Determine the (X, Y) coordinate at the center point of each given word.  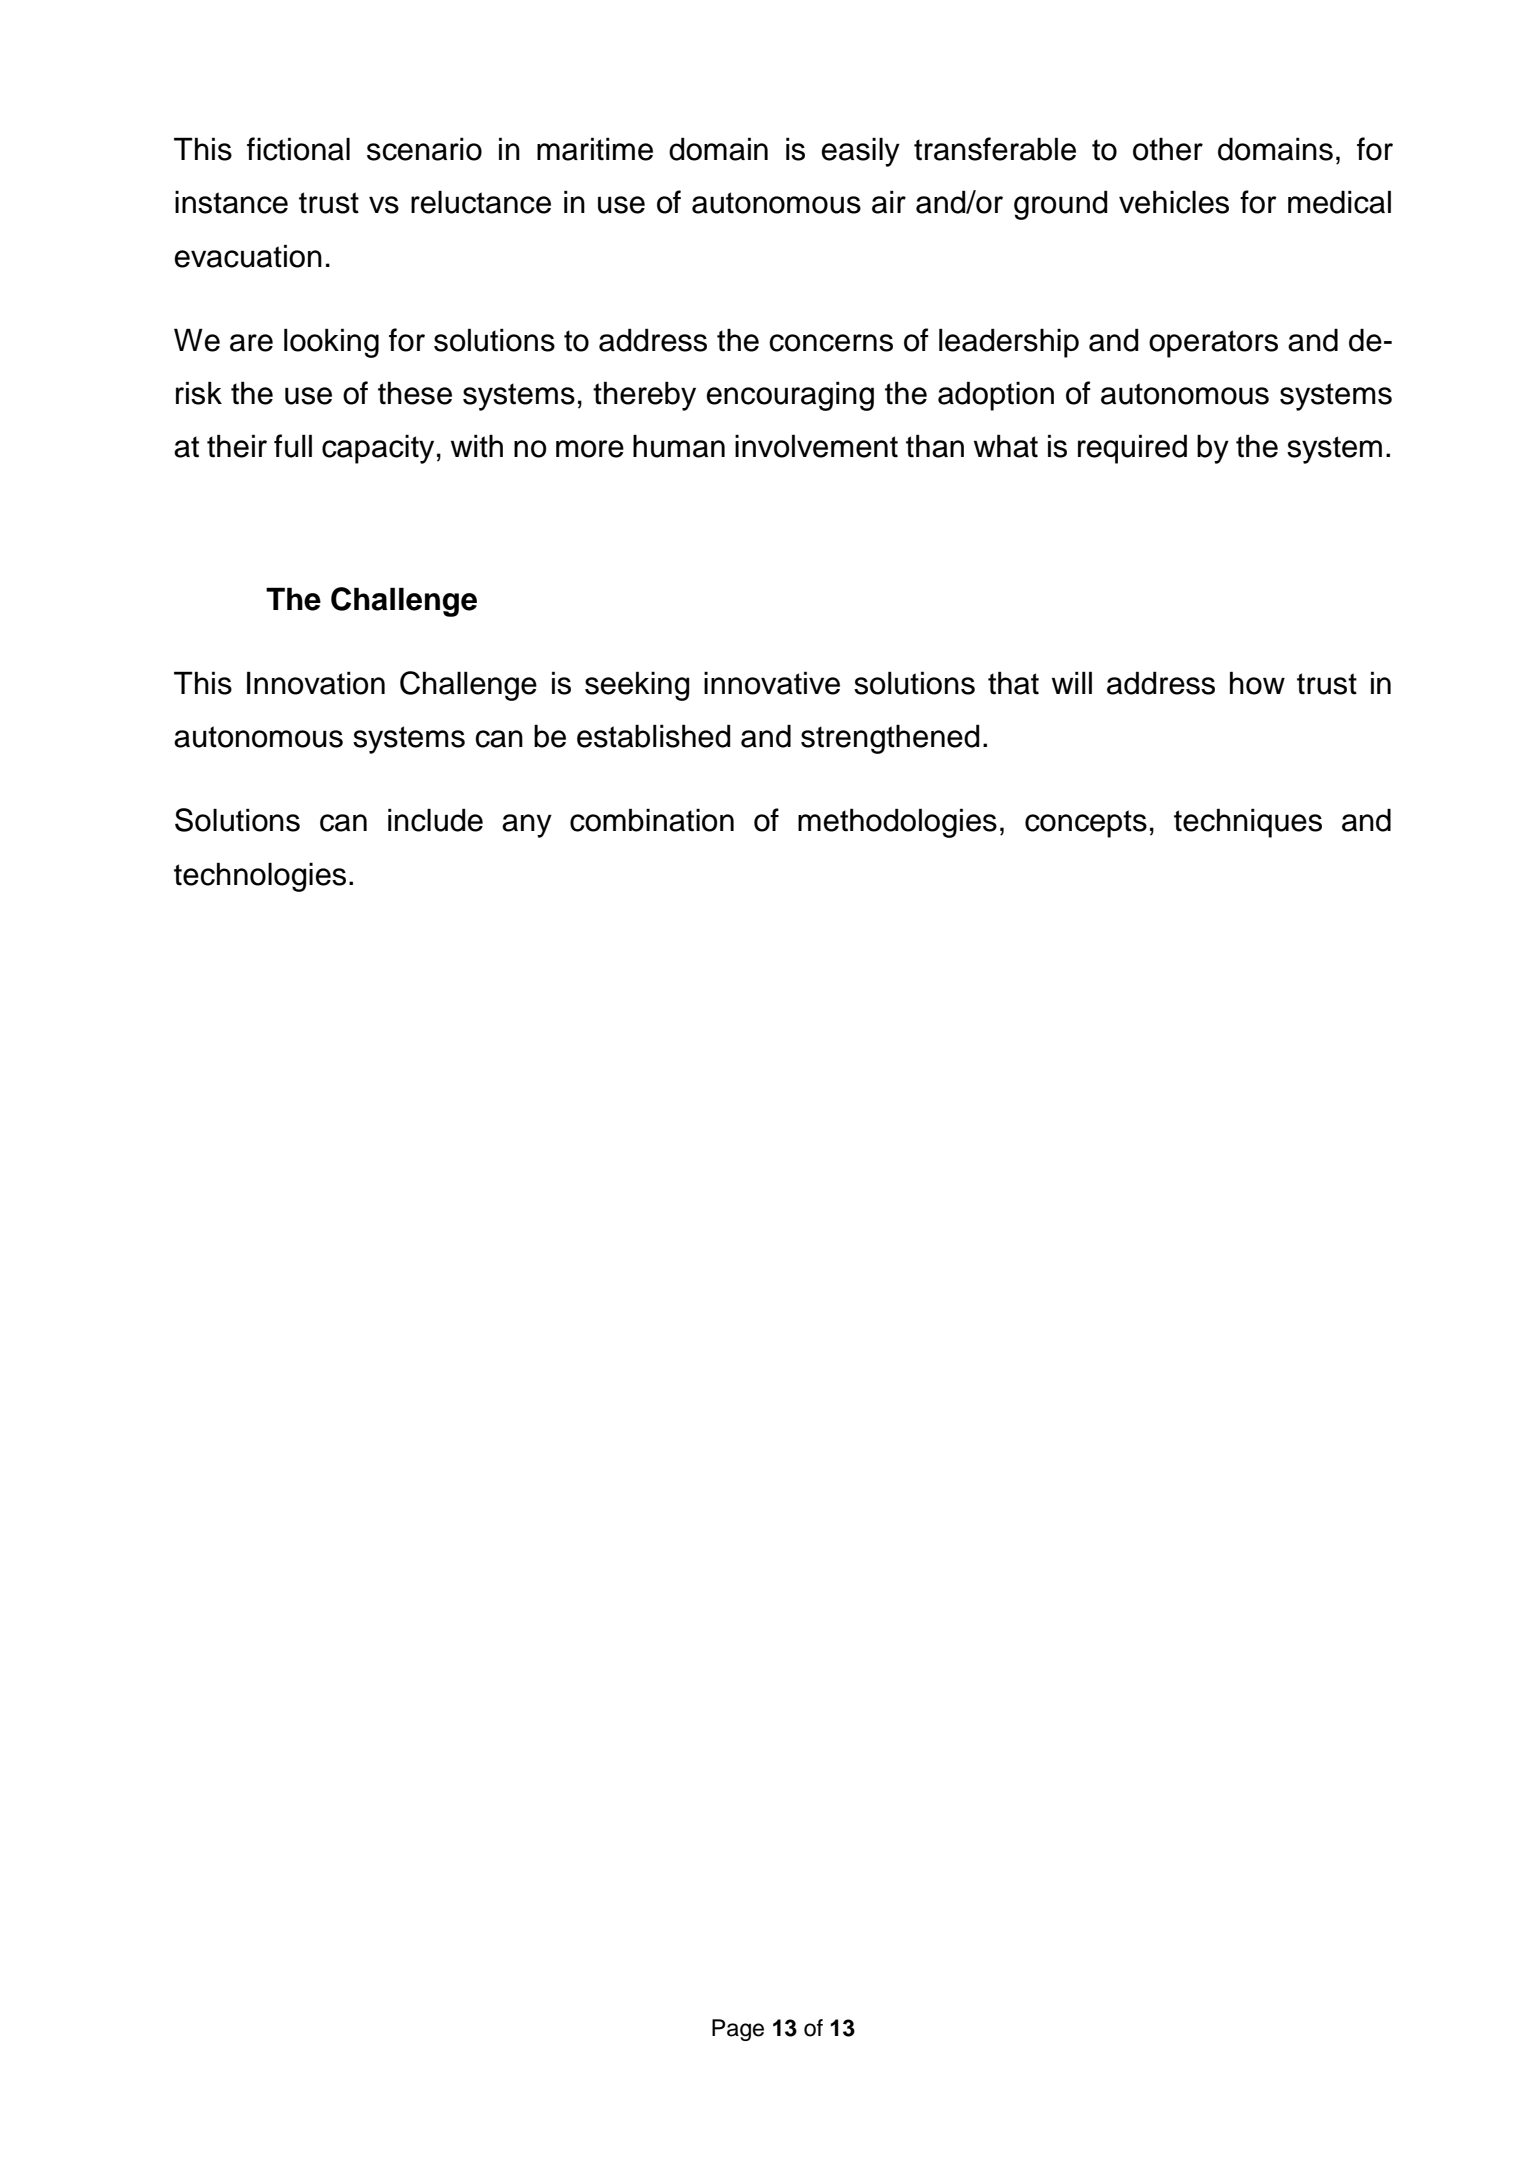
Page (738, 2030)
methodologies (897, 823)
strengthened (890, 739)
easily (860, 152)
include (435, 820)
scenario (424, 149)
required (1132, 449)
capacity (378, 449)
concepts (1086, 824)
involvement (816, 446)
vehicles (1174, 202)
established (654, 736)
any (527, 826)
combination (652, 820)
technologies (260, 877)
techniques (1248, 823)
